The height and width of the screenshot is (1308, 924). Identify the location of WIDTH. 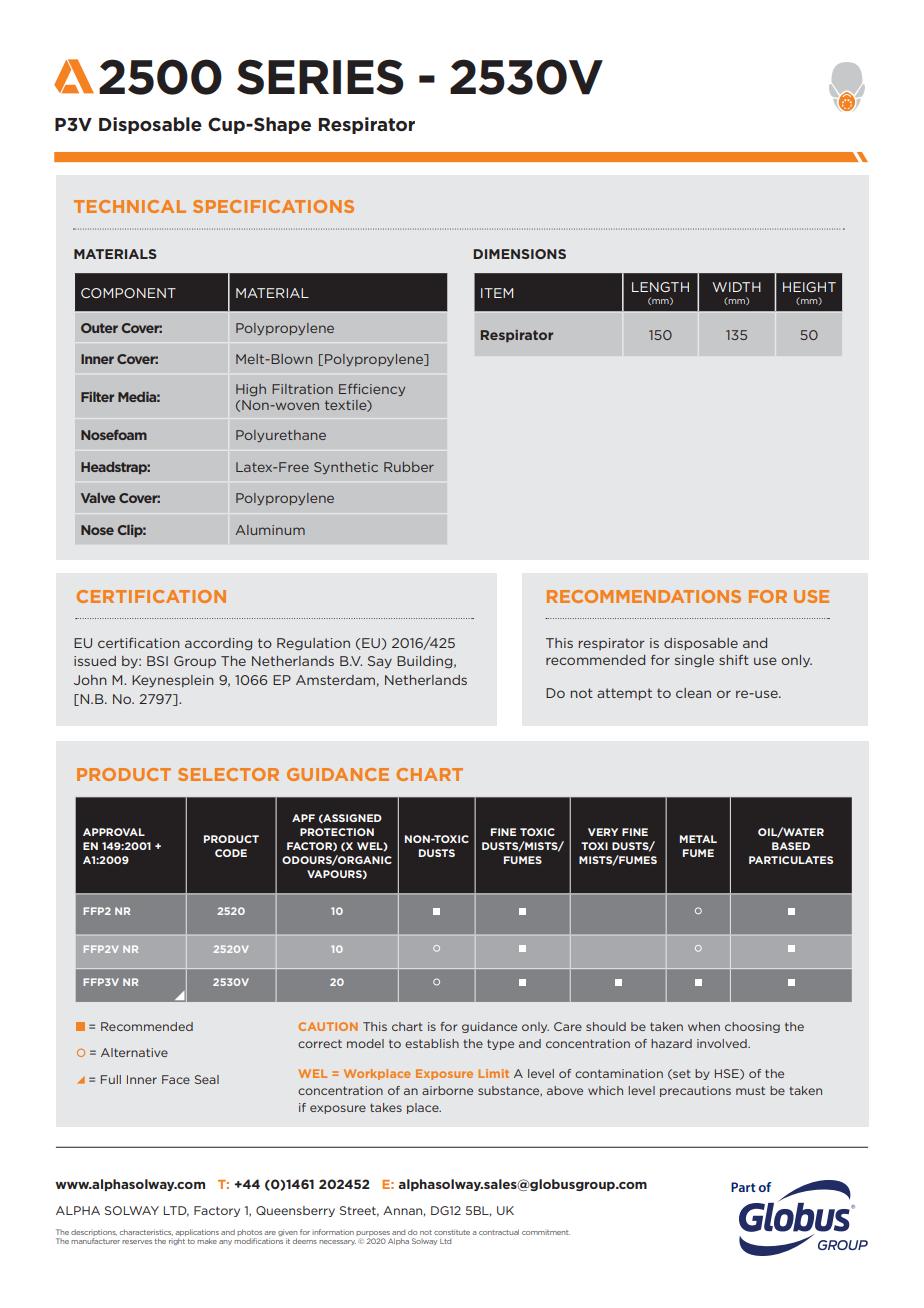
(736, 287).
